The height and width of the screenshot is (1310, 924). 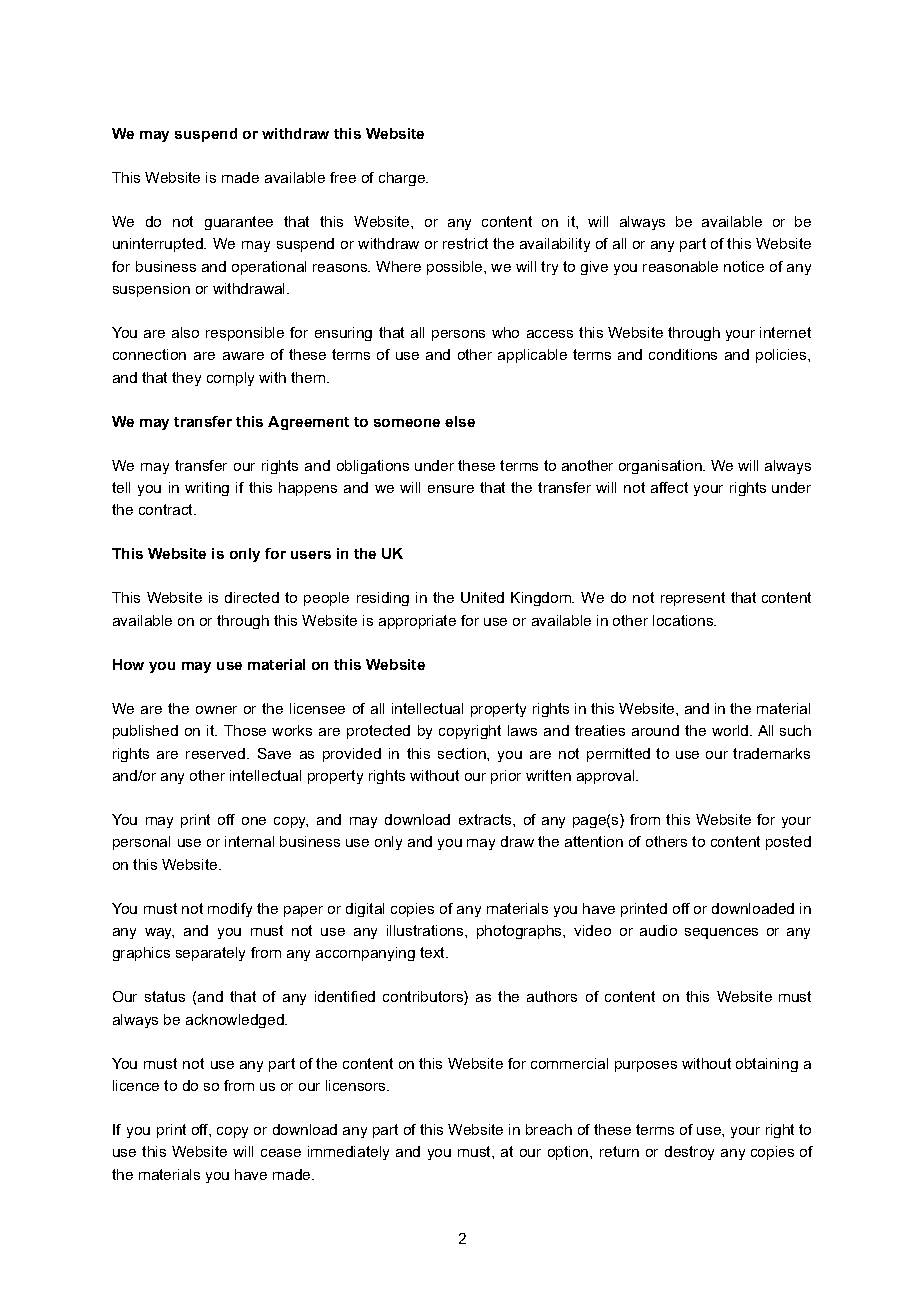 What do you see at coordinates (207, 489) in the screenshot?
I see `writing` at bounding box center [207, 489].
